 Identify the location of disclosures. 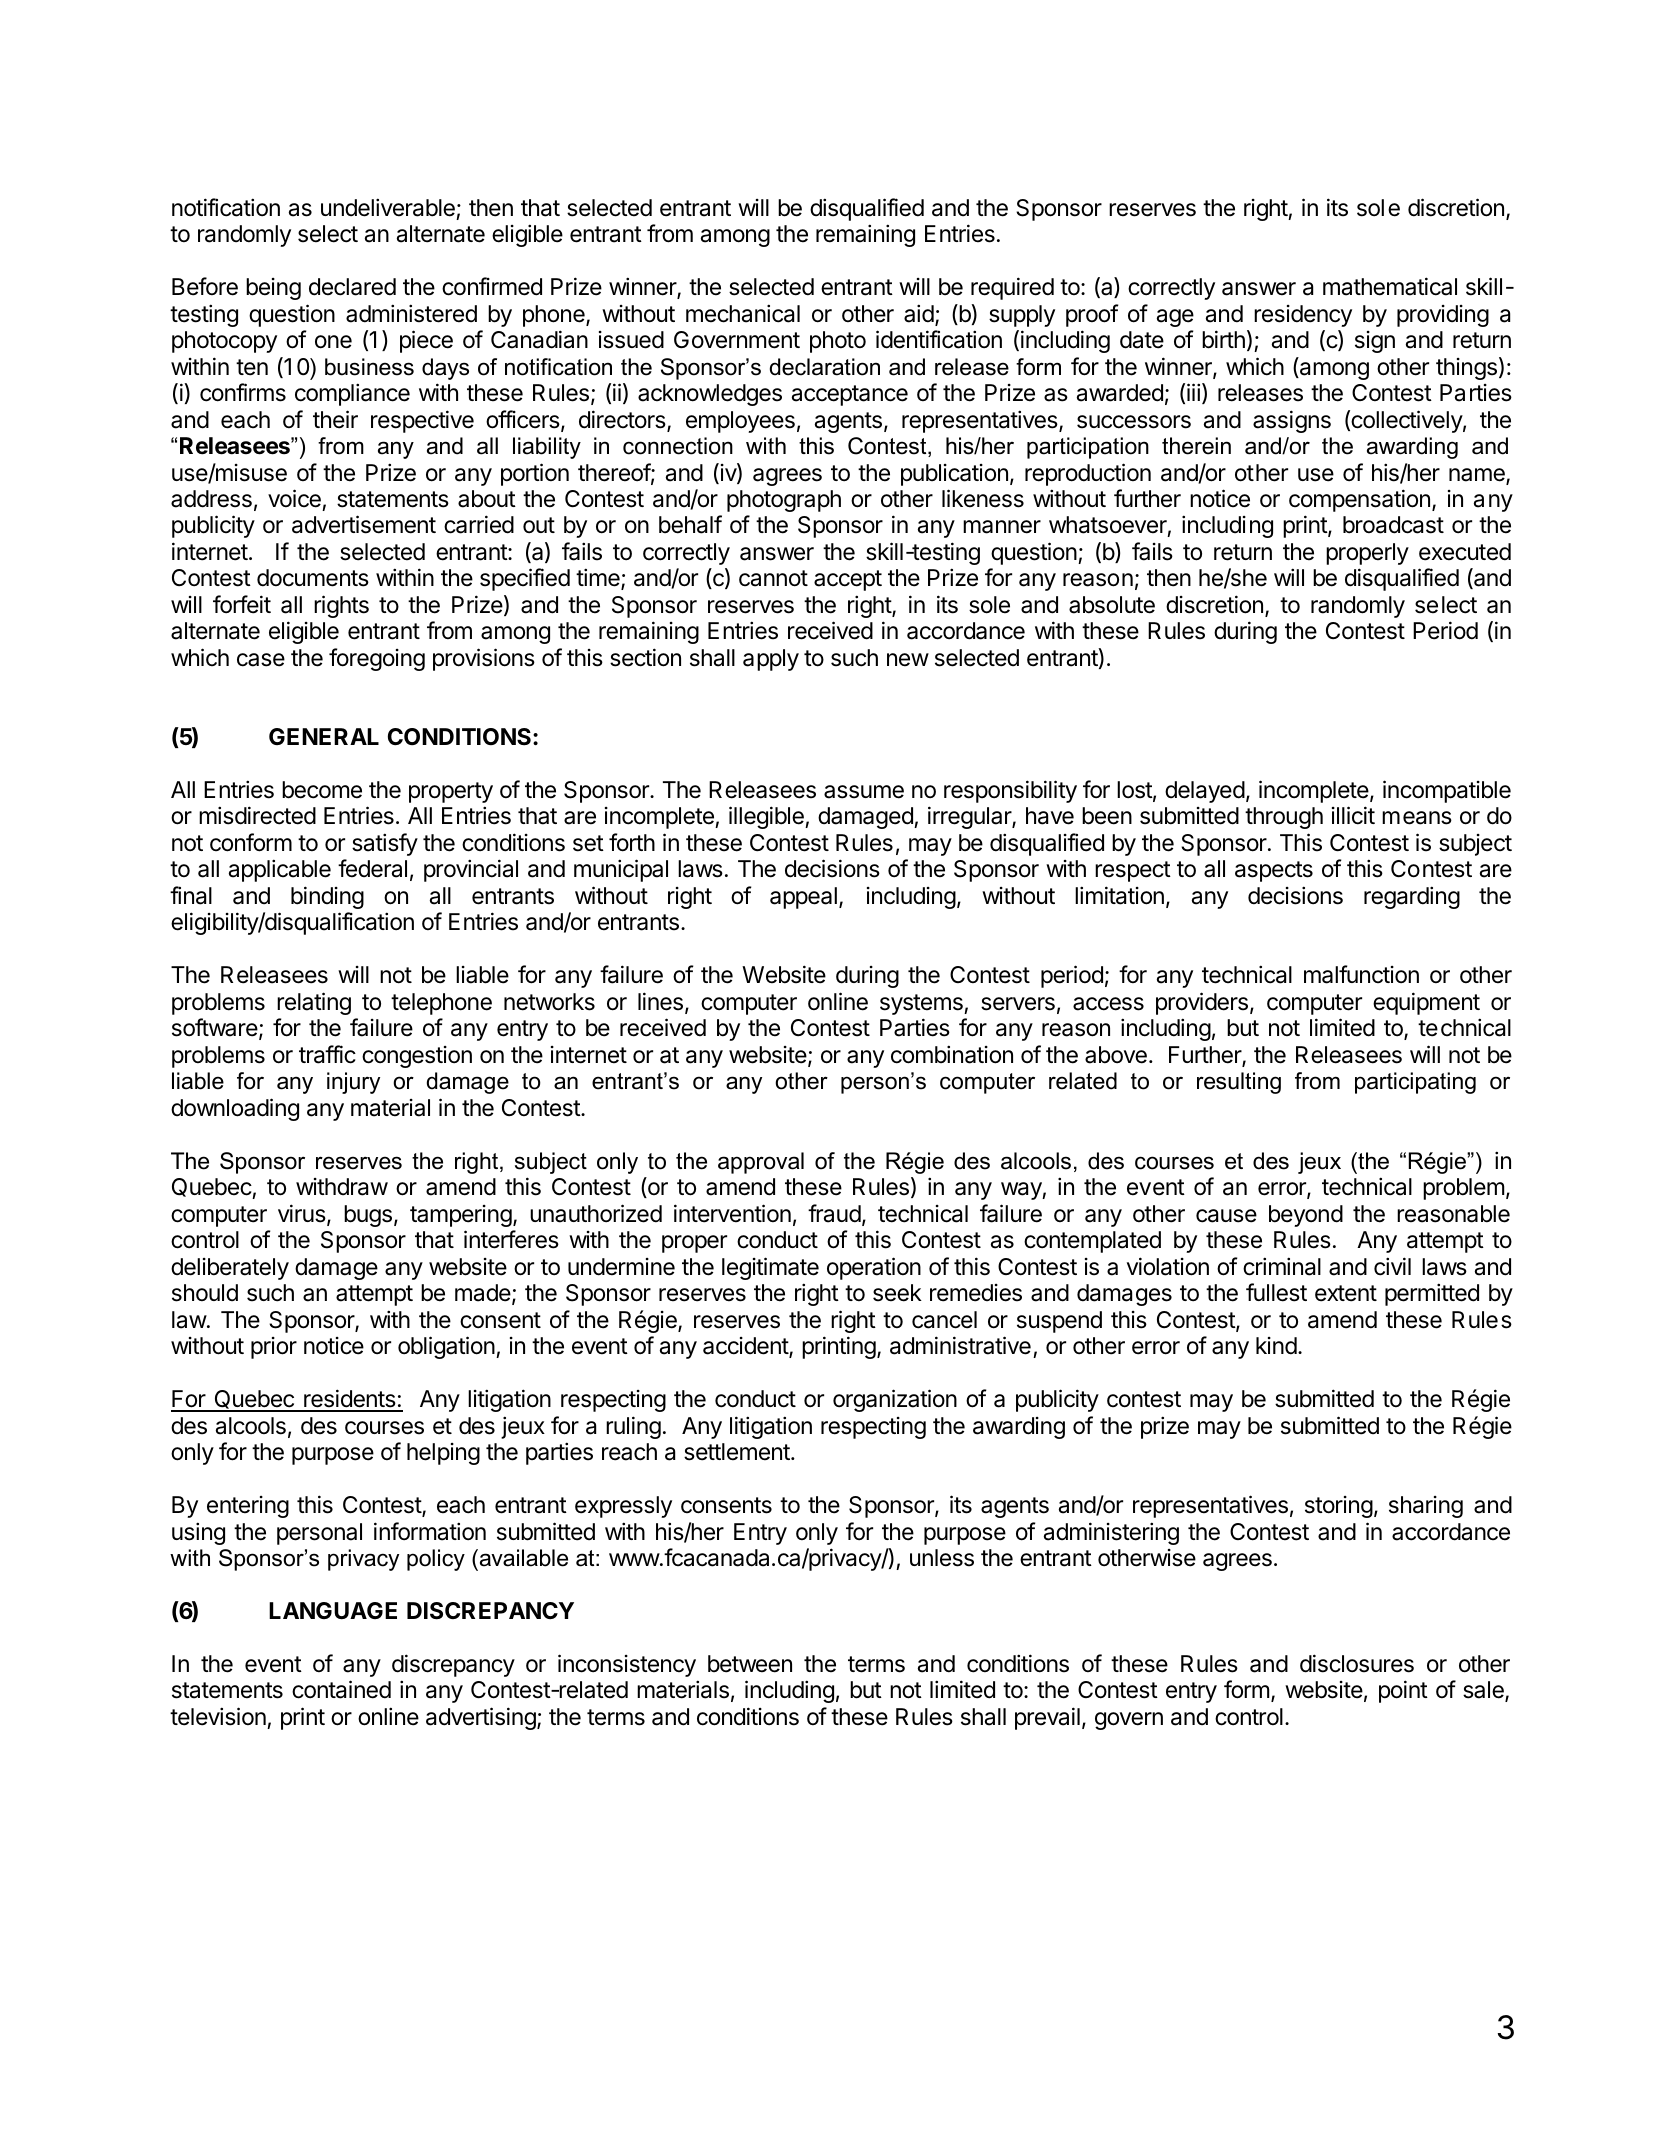
(1357, 1663).
